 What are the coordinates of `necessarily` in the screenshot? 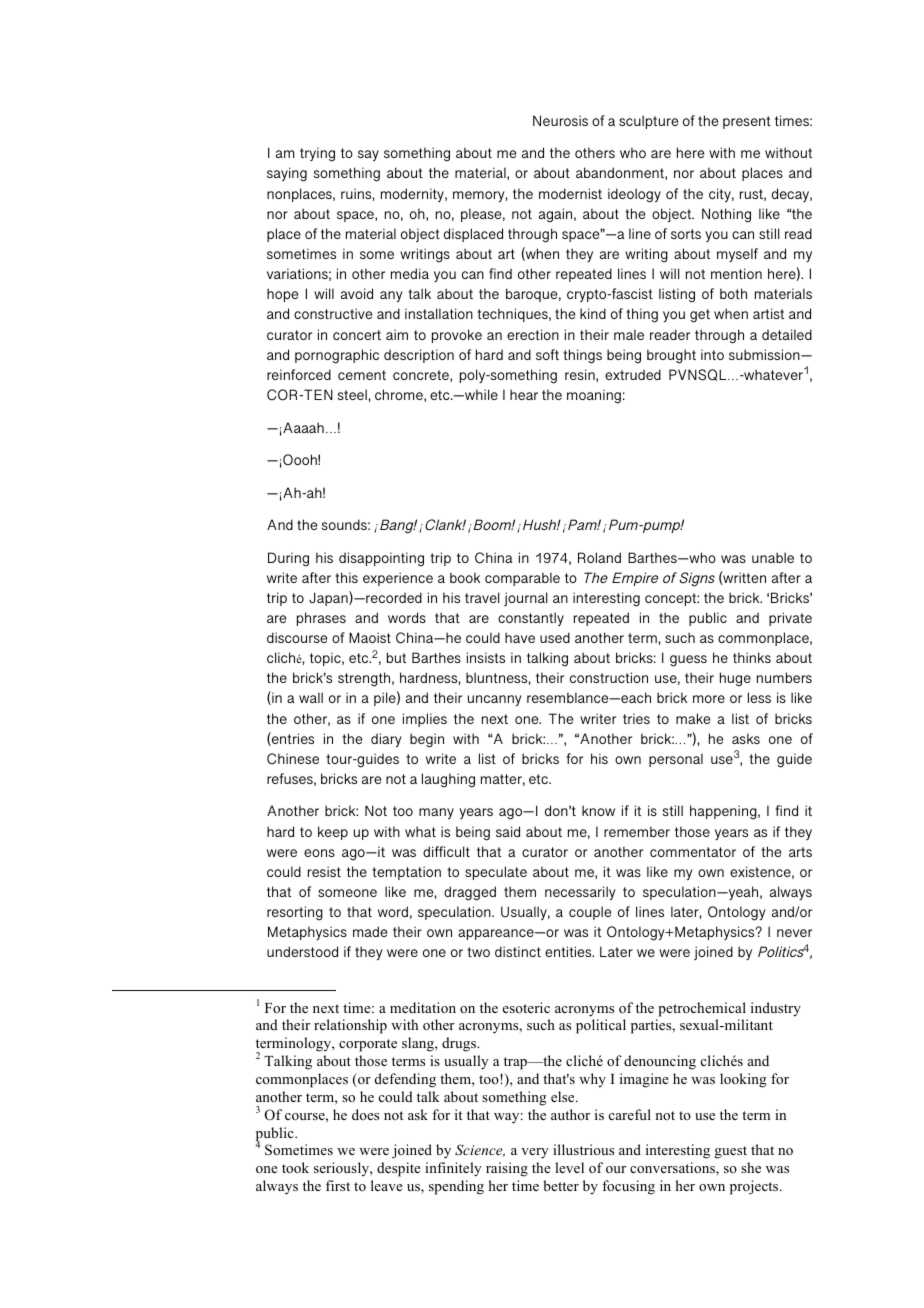 It's located at (580, 893).
